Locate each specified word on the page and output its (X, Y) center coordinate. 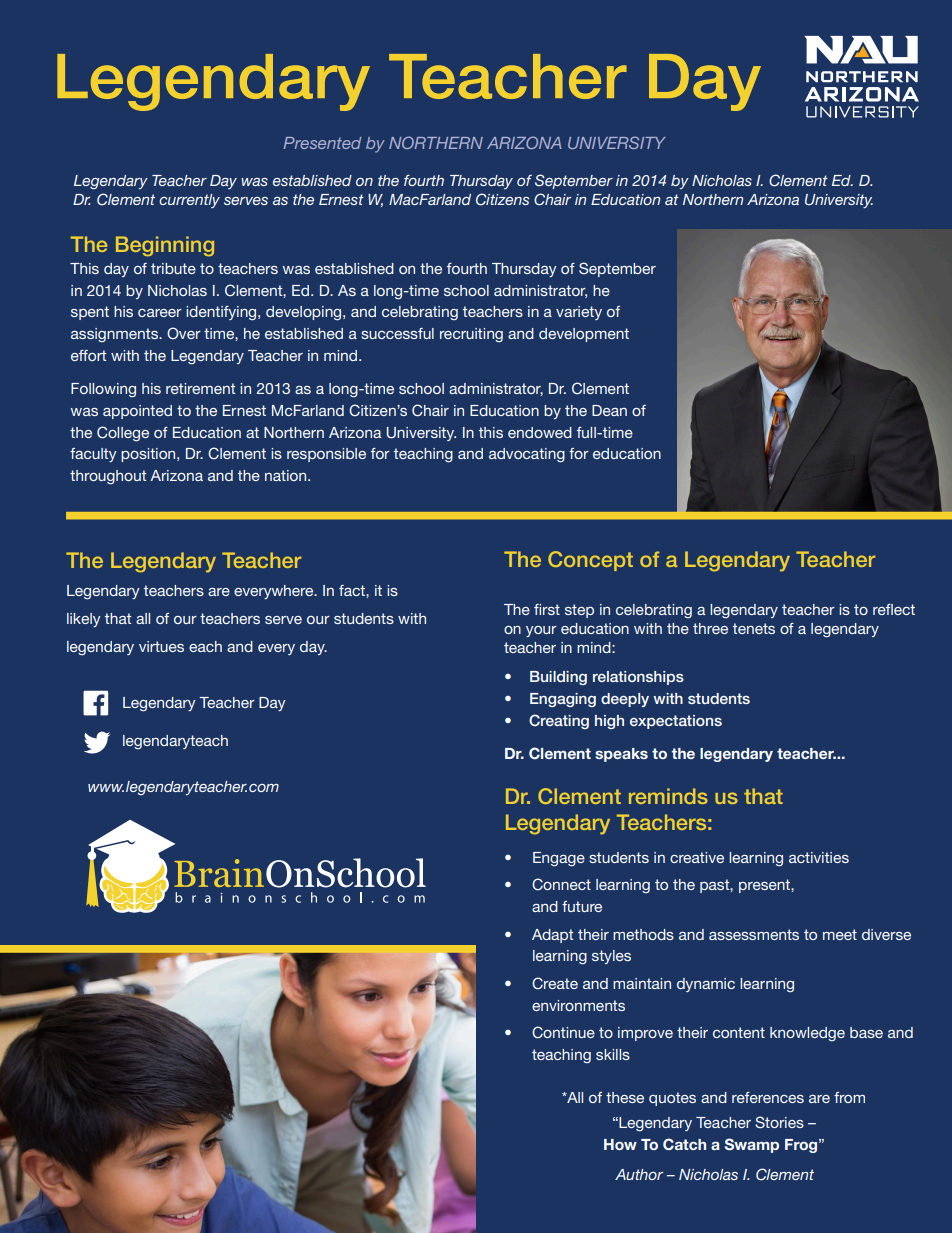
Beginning (165, 246)
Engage (559, 859)
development (584, 335)
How (620, 1144)
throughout (108, 477)
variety (579, 313)
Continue (563, 1032)
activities (819, 857)
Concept (590, 561)
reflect (894, 609)
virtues (161, 646)
